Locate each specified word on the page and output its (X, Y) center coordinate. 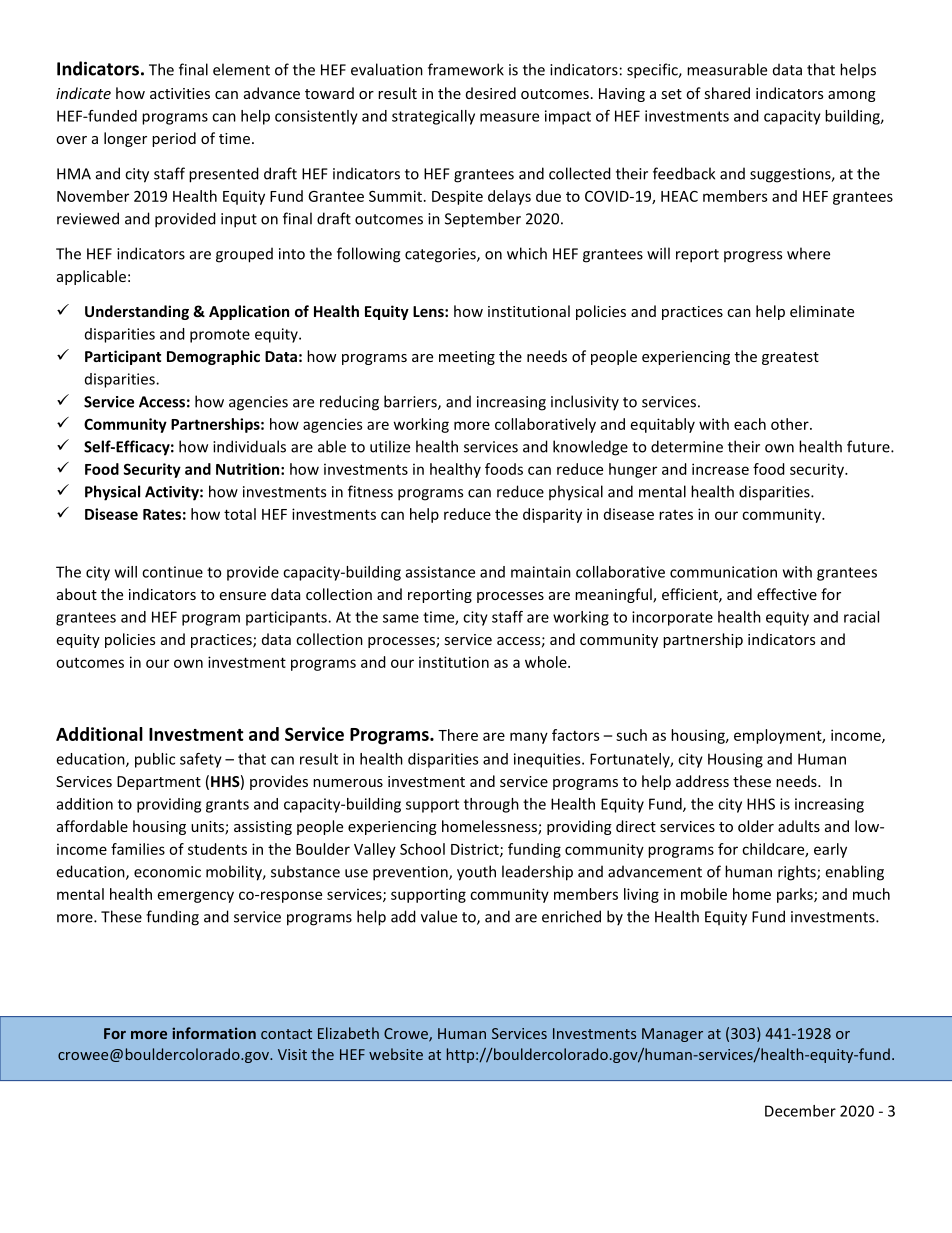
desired (491, 93)
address (702, 781)
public (155, 760)
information (214, 1033)
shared (727, 93)
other (791, 424)
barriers (411, 402)
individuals (249, 446)
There (458, 735)
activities (180, 93)
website (396, 1054)
